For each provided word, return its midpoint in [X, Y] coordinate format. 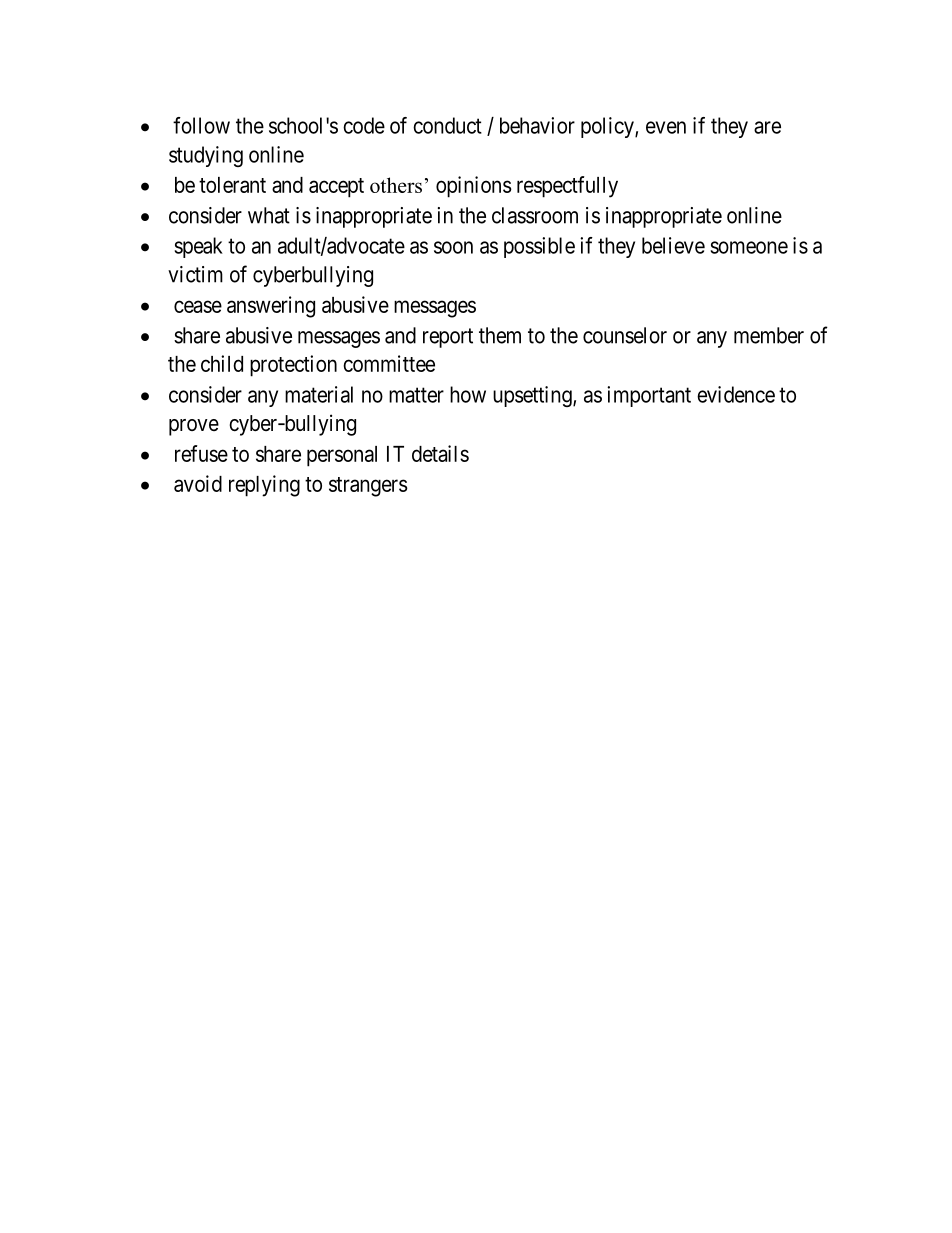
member [769, 335]
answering [271, 307]
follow [201, 125]
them [500, 335]
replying [264, 486]
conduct [447, 125]
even [666, 127]
